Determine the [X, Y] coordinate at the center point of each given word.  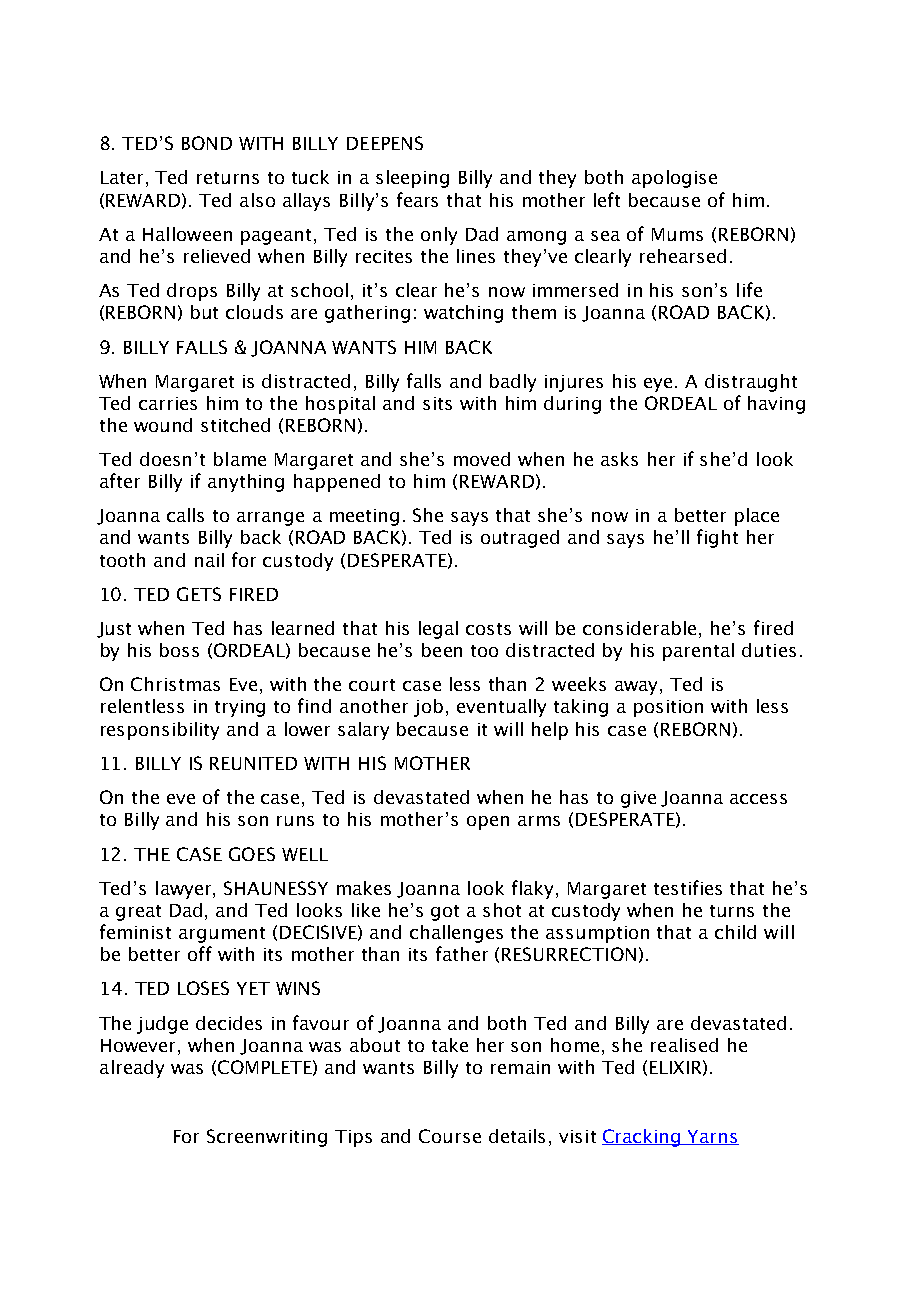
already [132, 1069]
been [442, 650]
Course [450, 1136]
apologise [674, 179]
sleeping [412, 179]
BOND [207, 143]
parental [698, 652]
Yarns [712, 1137]
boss [179, 650]
